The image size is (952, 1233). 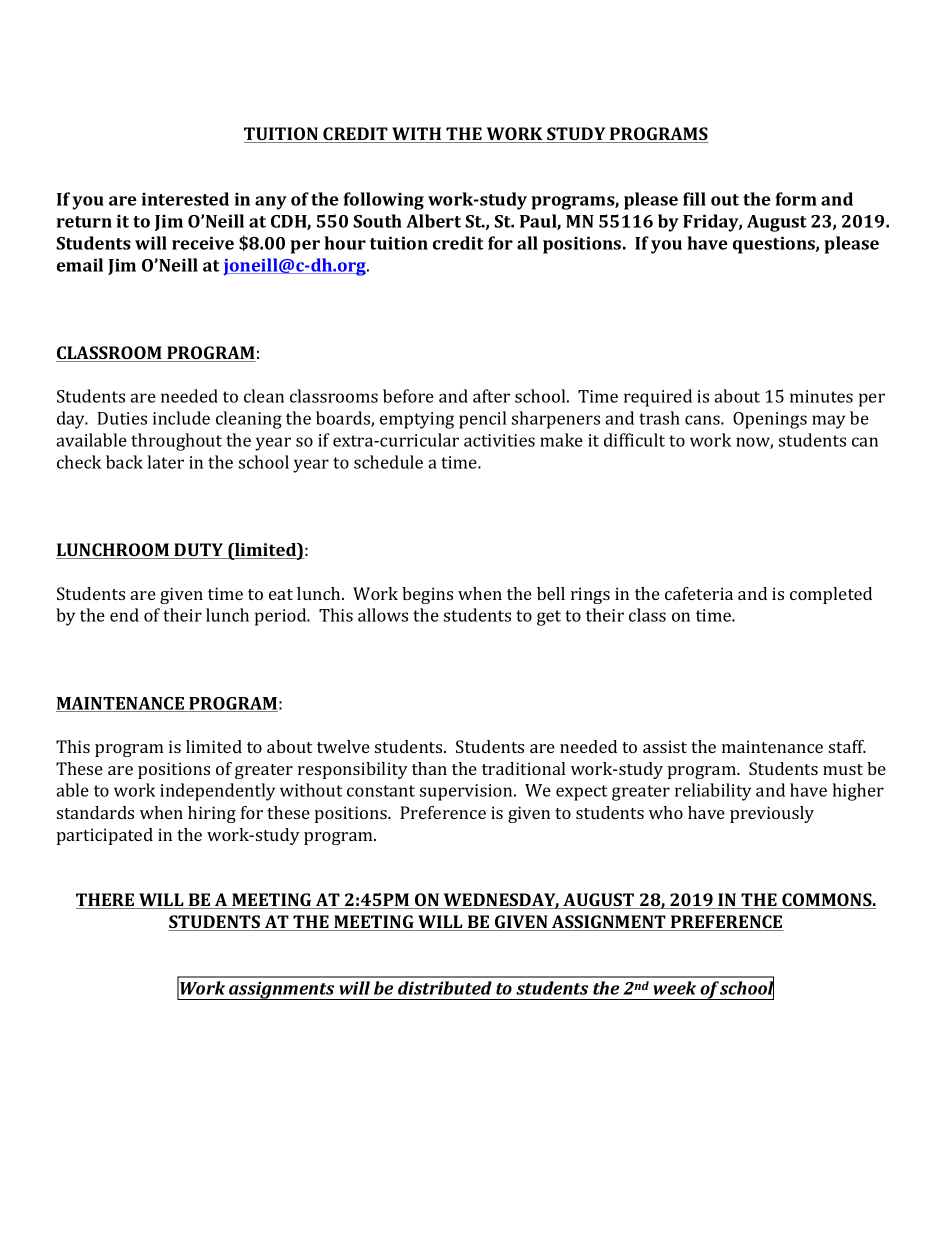 What do you see at coordinates (467, 792) in the page?
I see `supervision` at bounding box center [467, 792].
